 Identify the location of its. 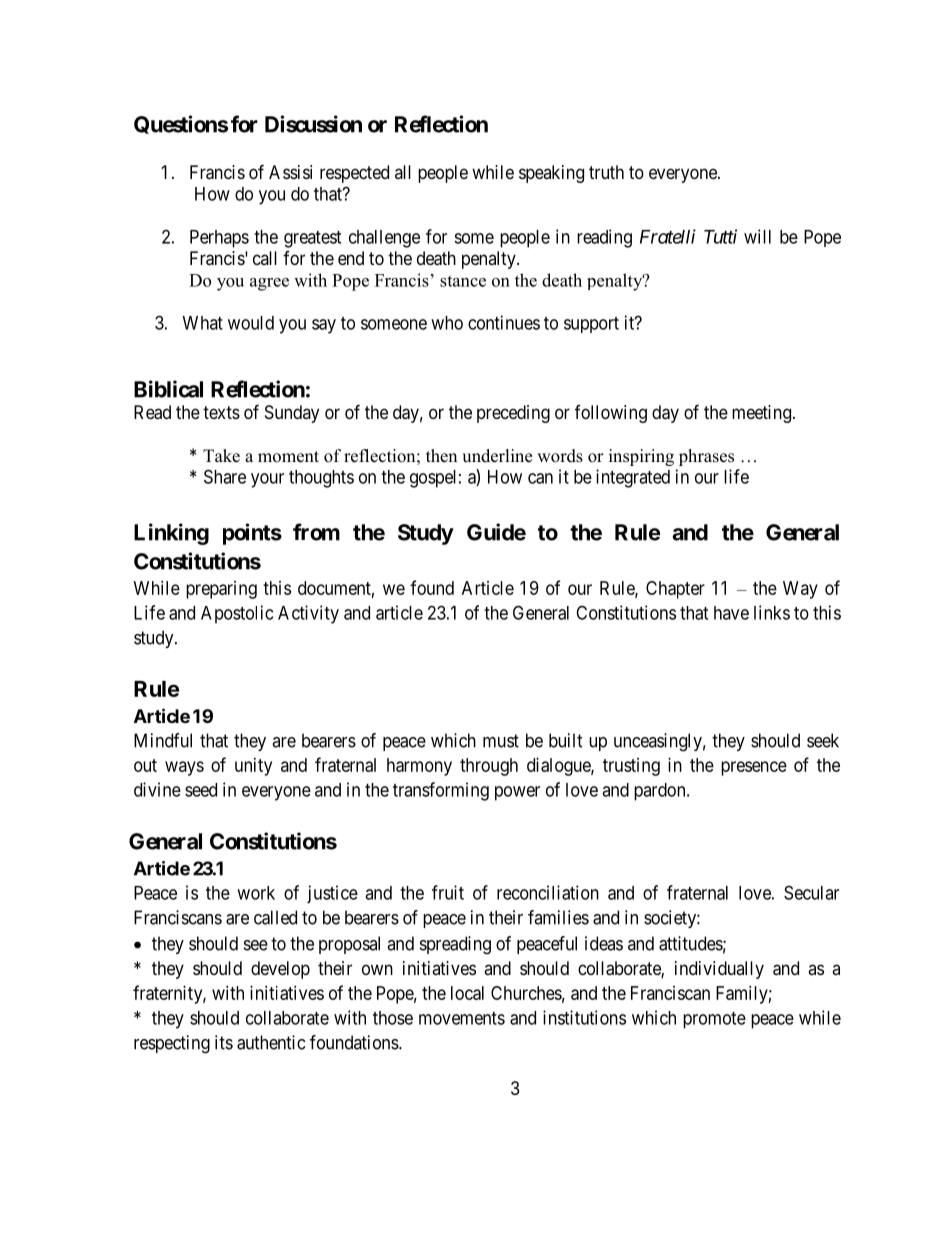
(224, 1042).
